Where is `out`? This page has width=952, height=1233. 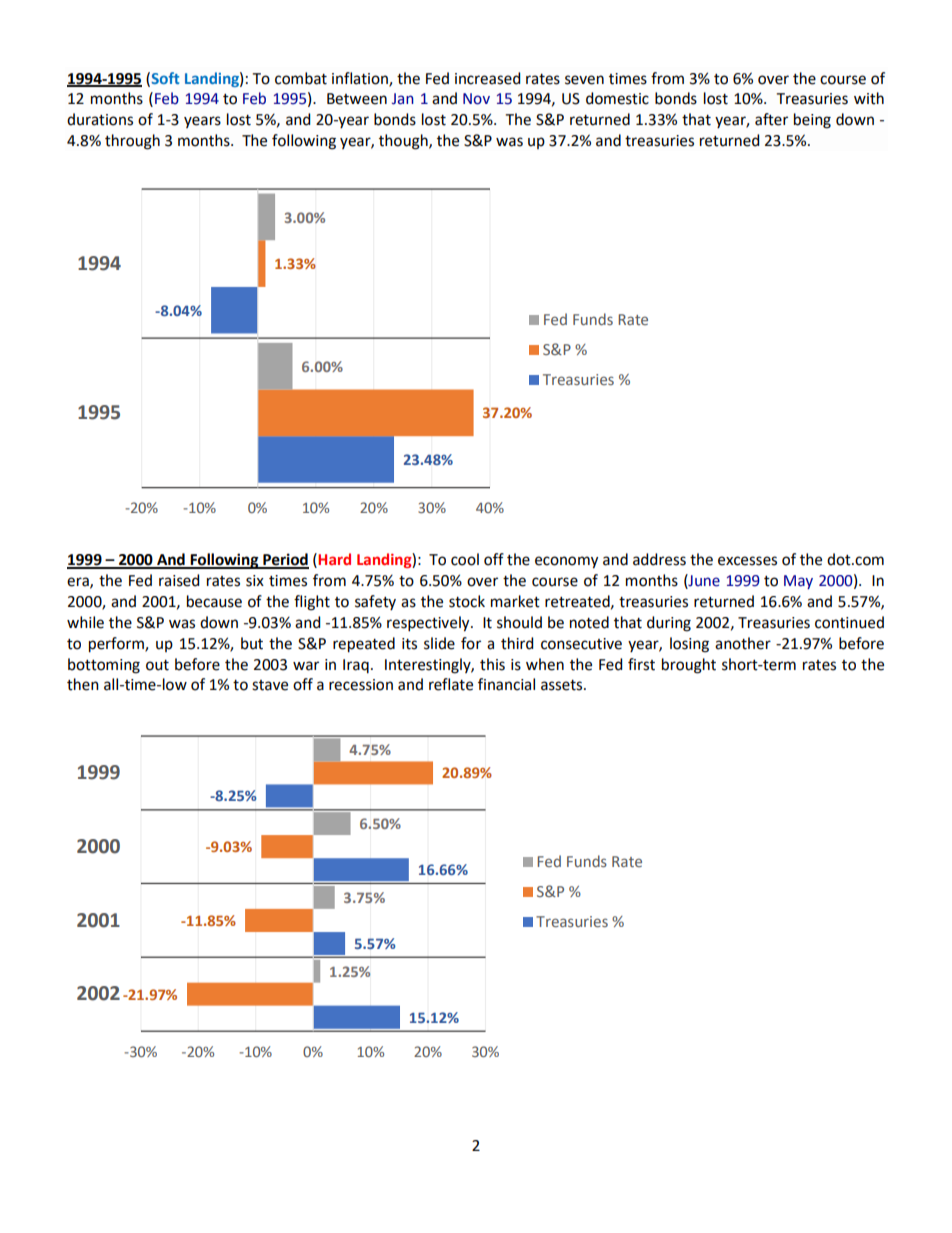
out is located at coordinates (157, 665).
